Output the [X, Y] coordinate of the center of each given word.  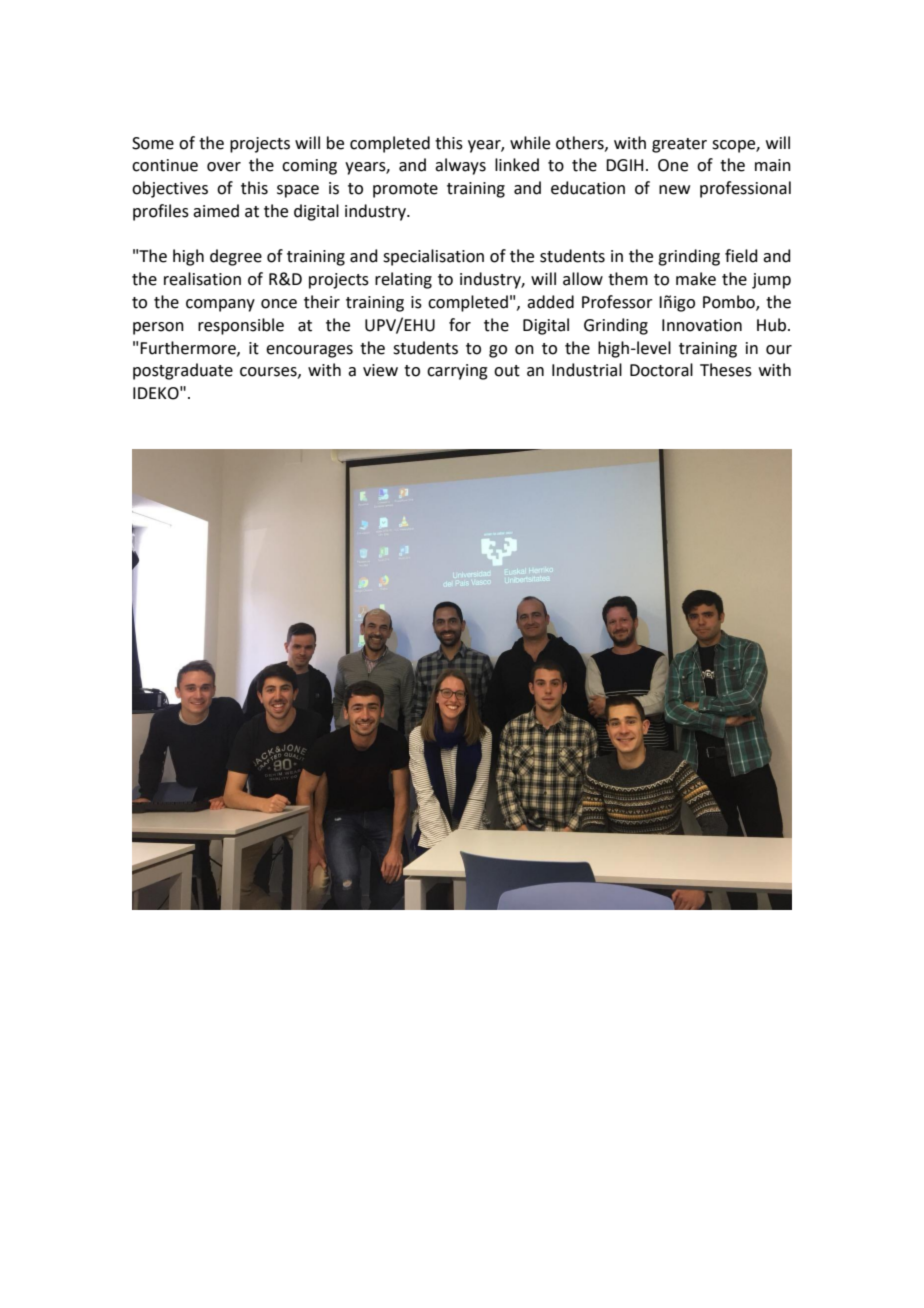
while [530, 143]
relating [403, 280]
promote [405, 190]
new [674, 190]
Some [153, 143]
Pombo [730, 303]
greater [679, 145]
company [220, 305]
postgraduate [183, 371]
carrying [457, 372]
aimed [216, 211]
